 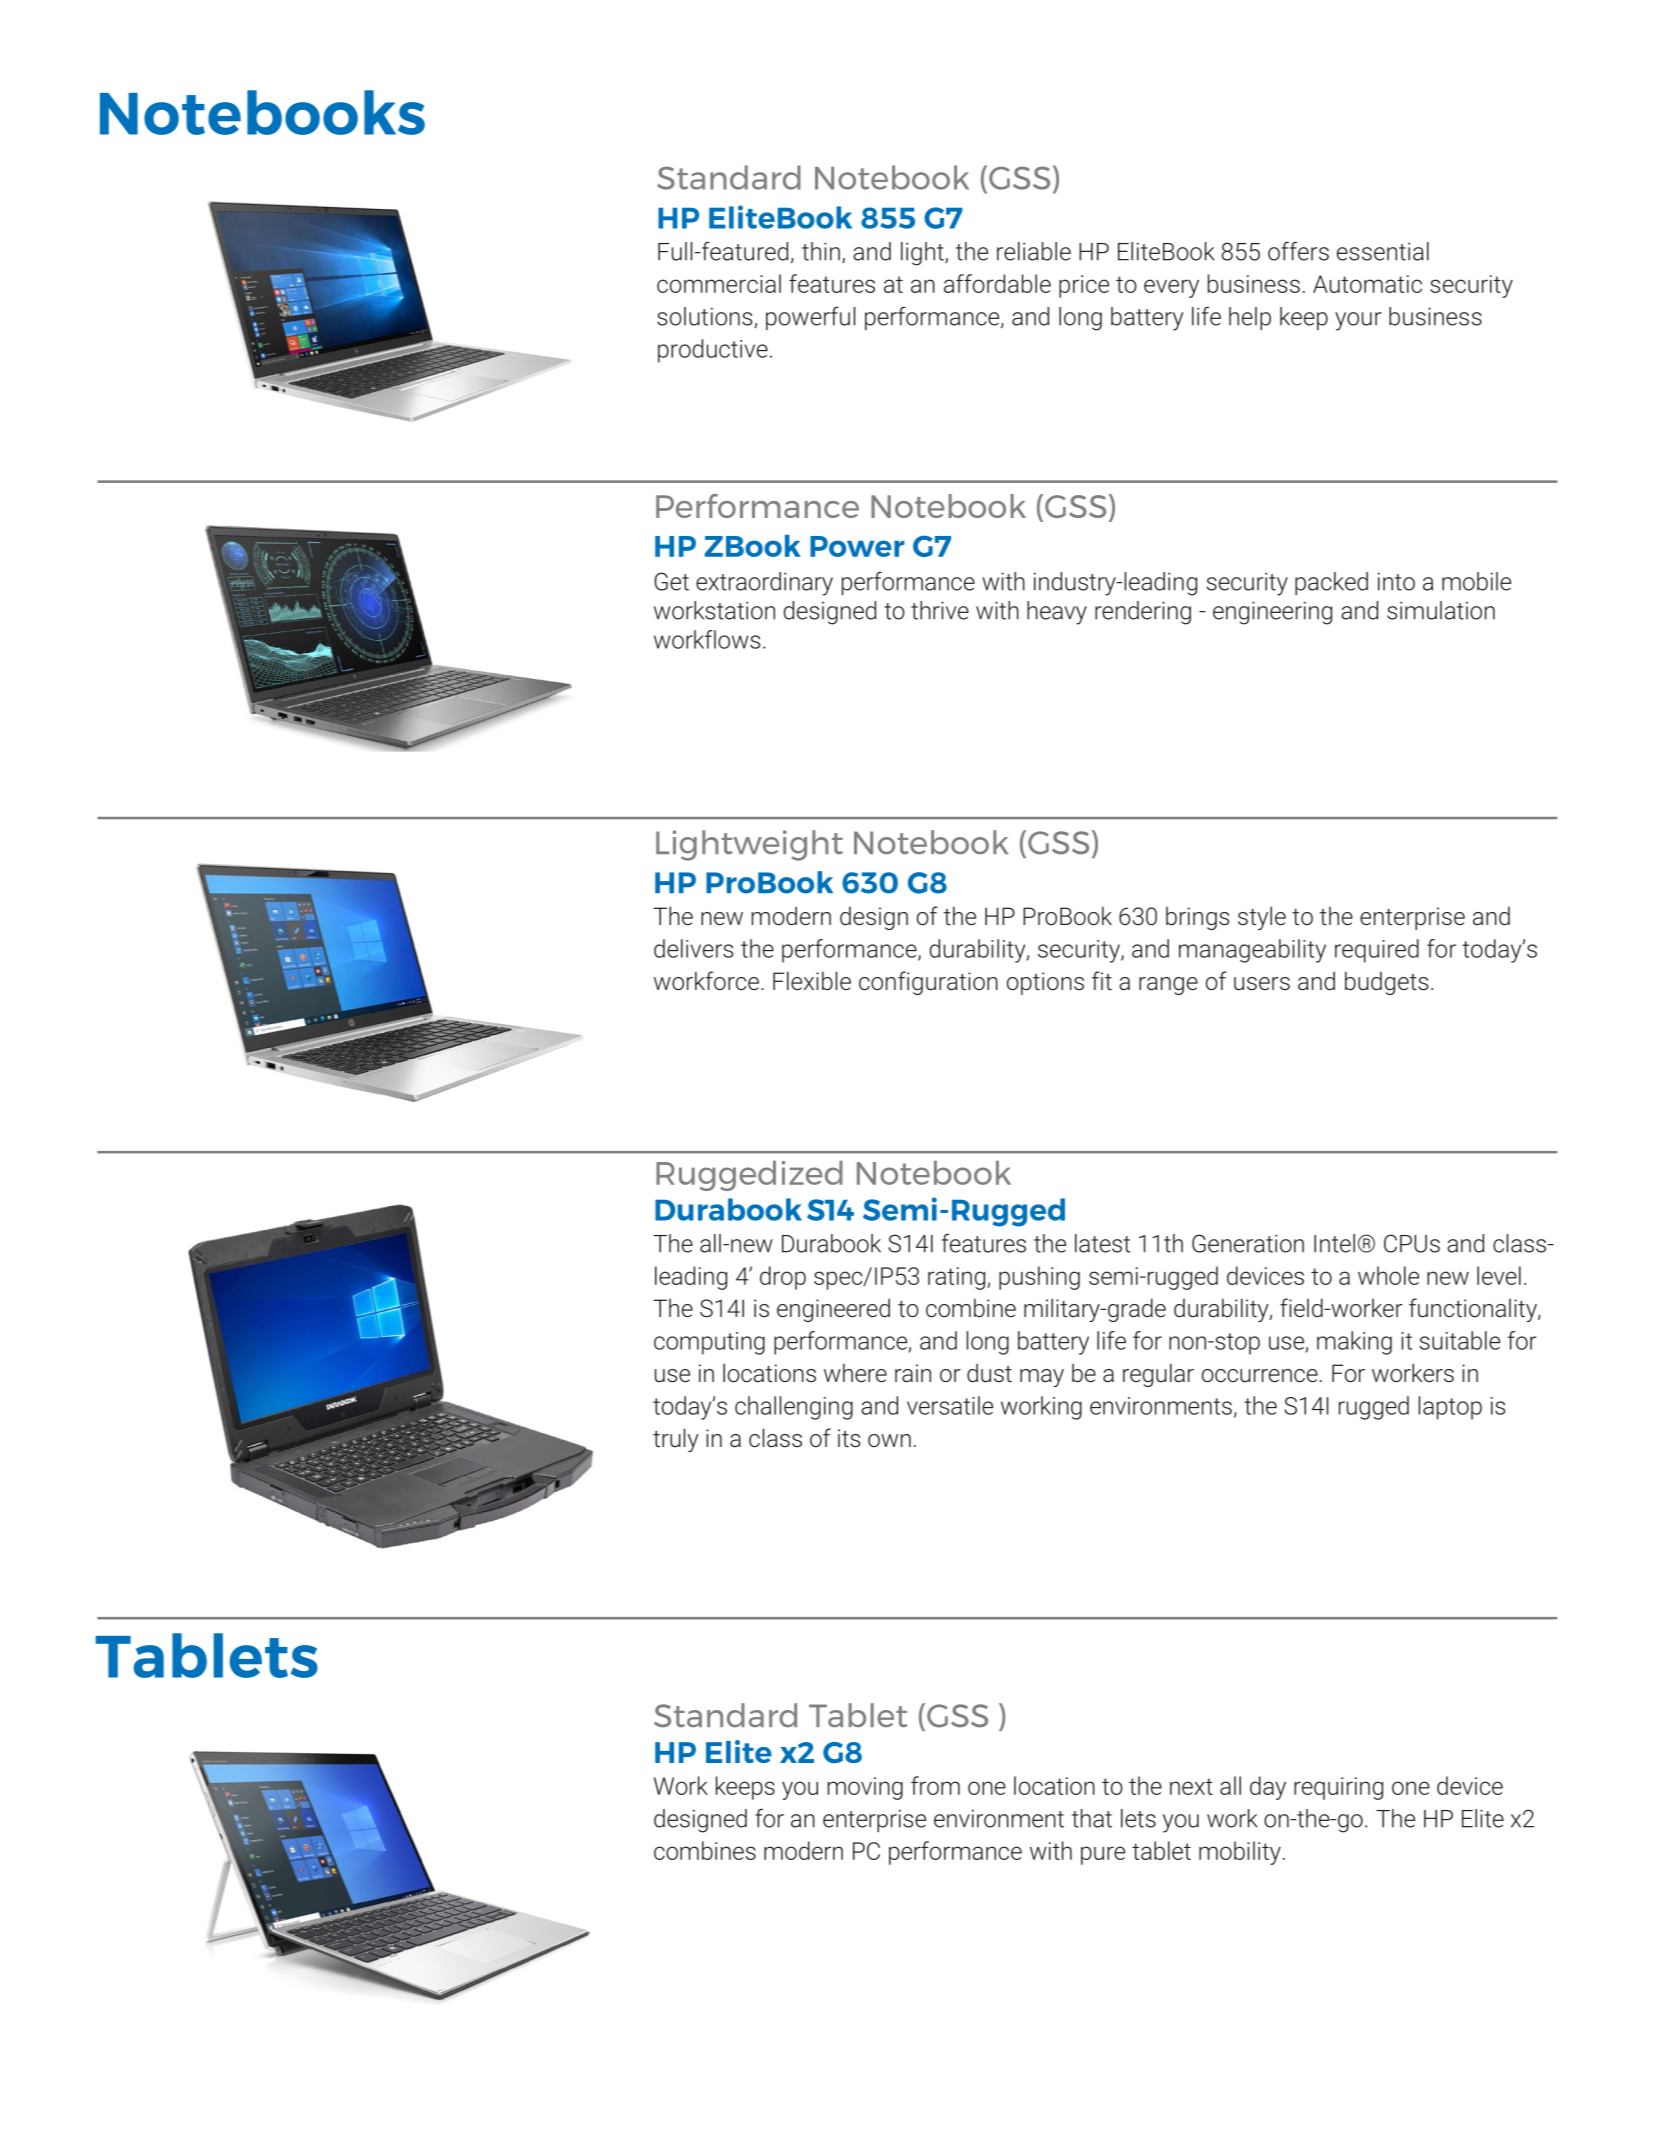 I want to click on drop, so click(x=783, y=1278).
